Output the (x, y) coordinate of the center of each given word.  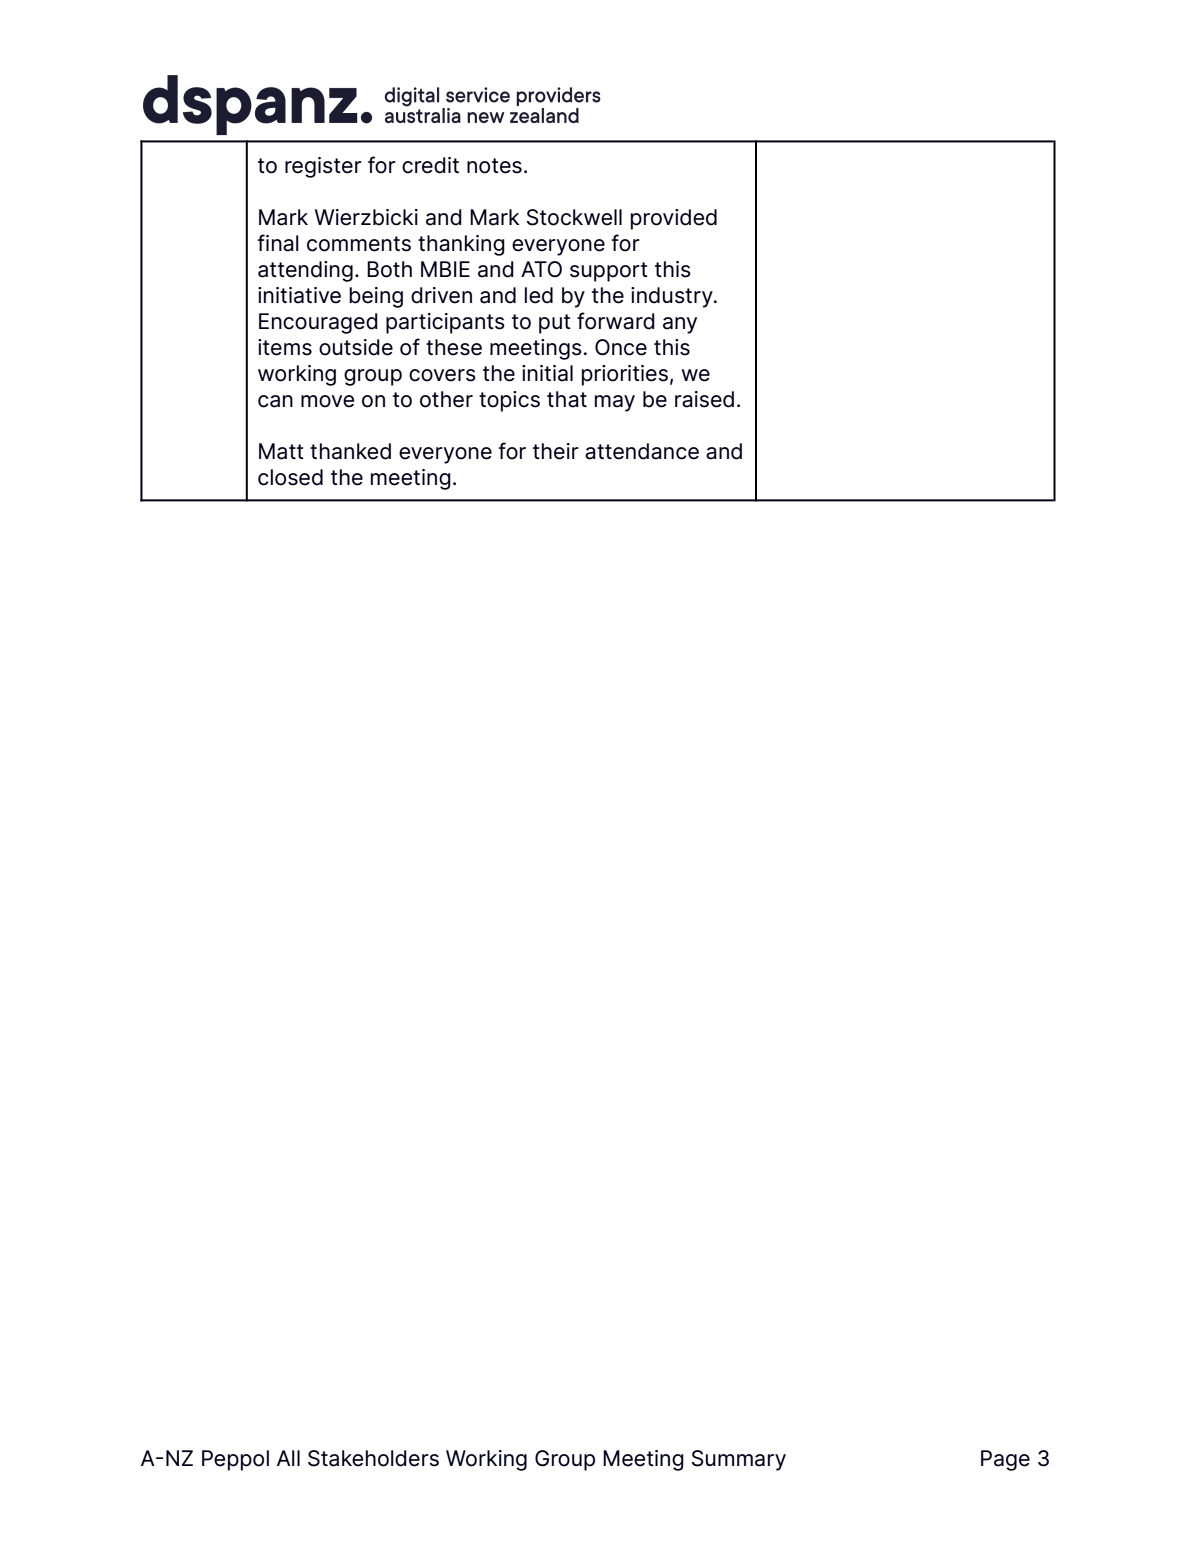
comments (359, 244)
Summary (739, 1460)
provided (674, 219)
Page (1005, 1460)
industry (673, 297)
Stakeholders (373, 1458)
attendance (642, 451)
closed (290, 477)
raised (704, 399)
